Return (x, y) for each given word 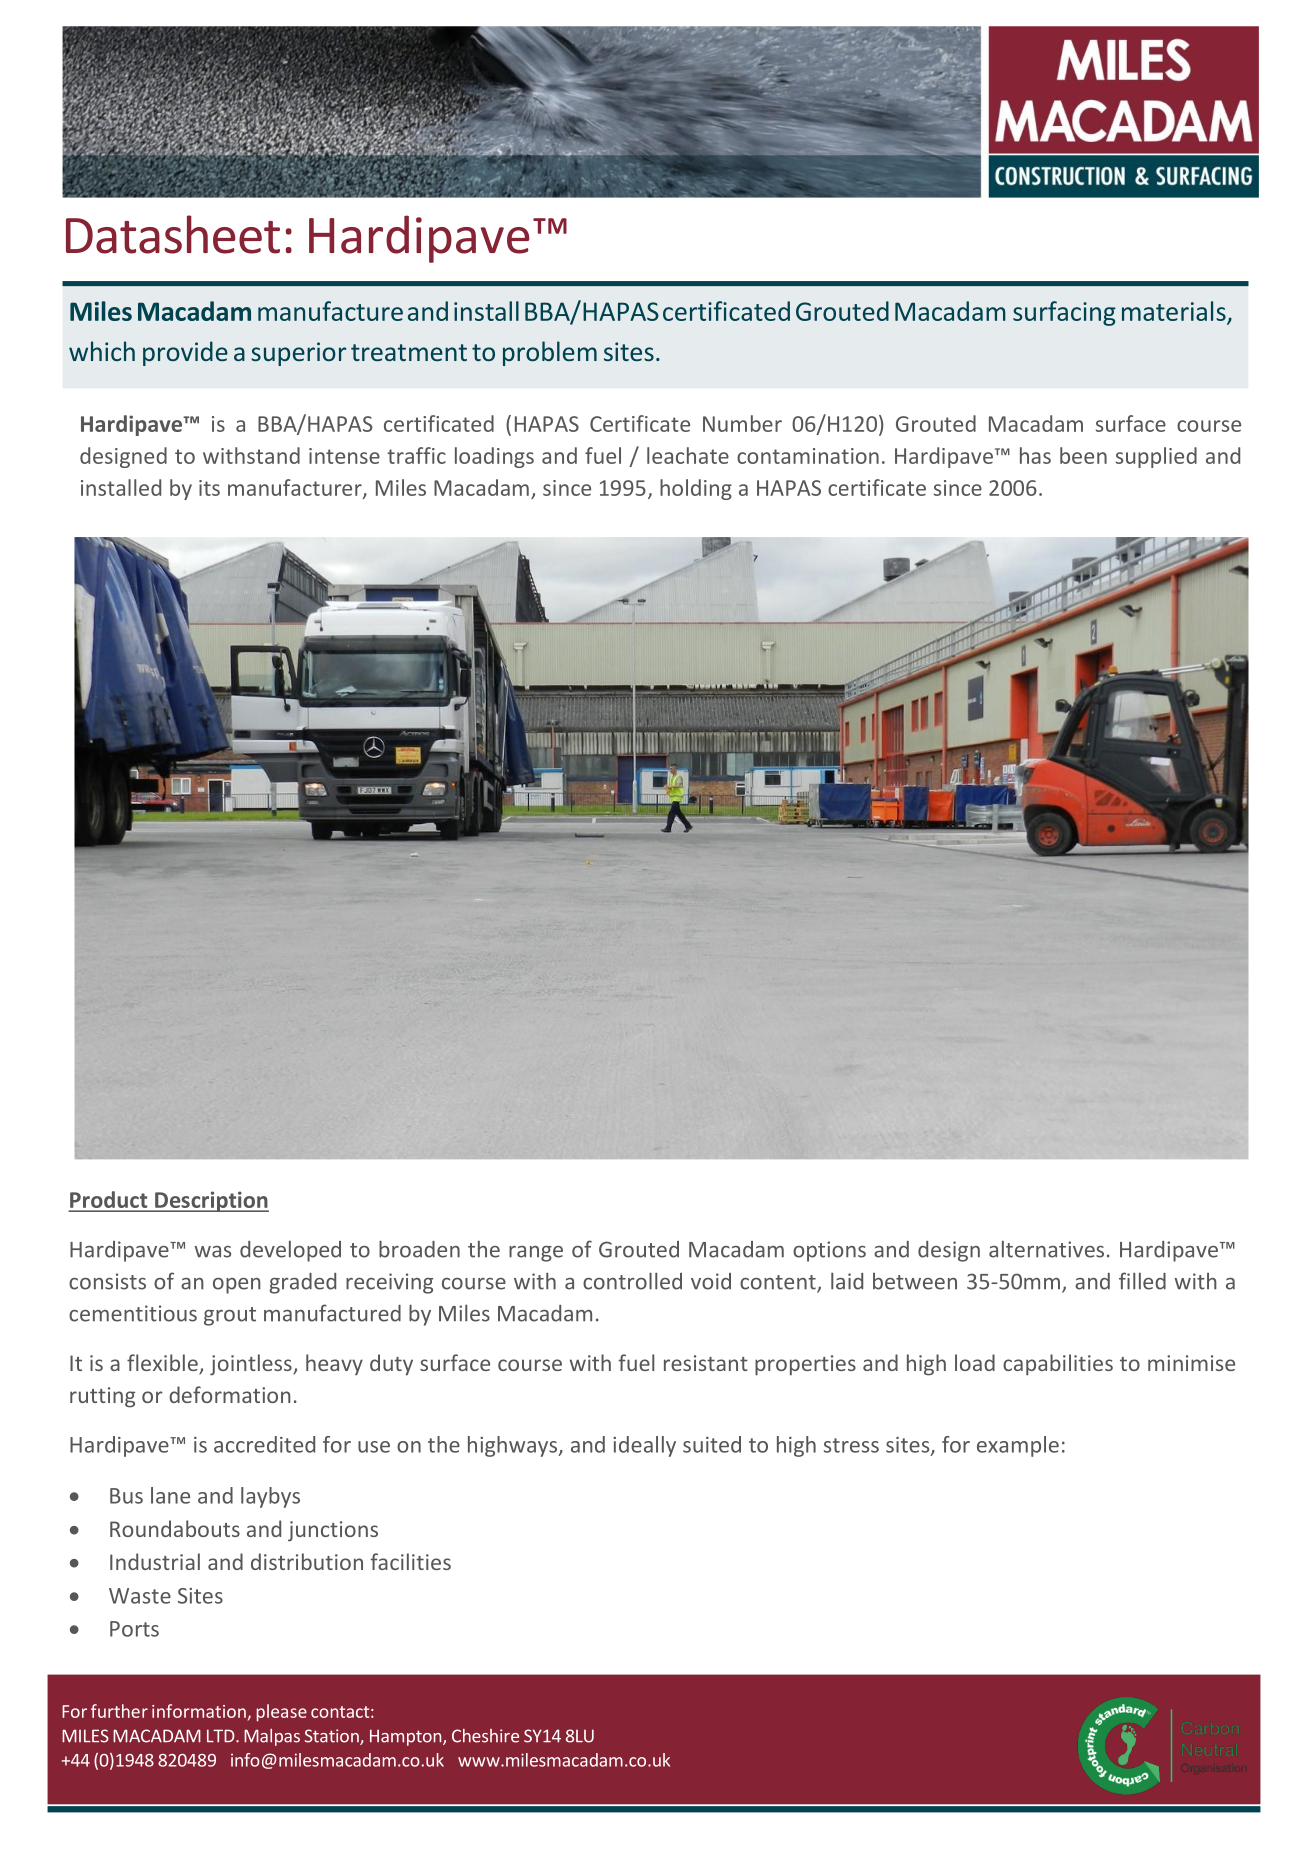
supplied (1156, 457)
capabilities (1058, 1365)
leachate (688, 455)
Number (742, 423)
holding (696, 489)
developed (290, 1251)
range (536, 1254)
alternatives (1046, 1249)
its (209, 488)
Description (211, 1201)
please (282, 1712)
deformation (230, 1394)
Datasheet (173, 234)
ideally (644, 1446)
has (1035, 455)
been (1083, 455)
